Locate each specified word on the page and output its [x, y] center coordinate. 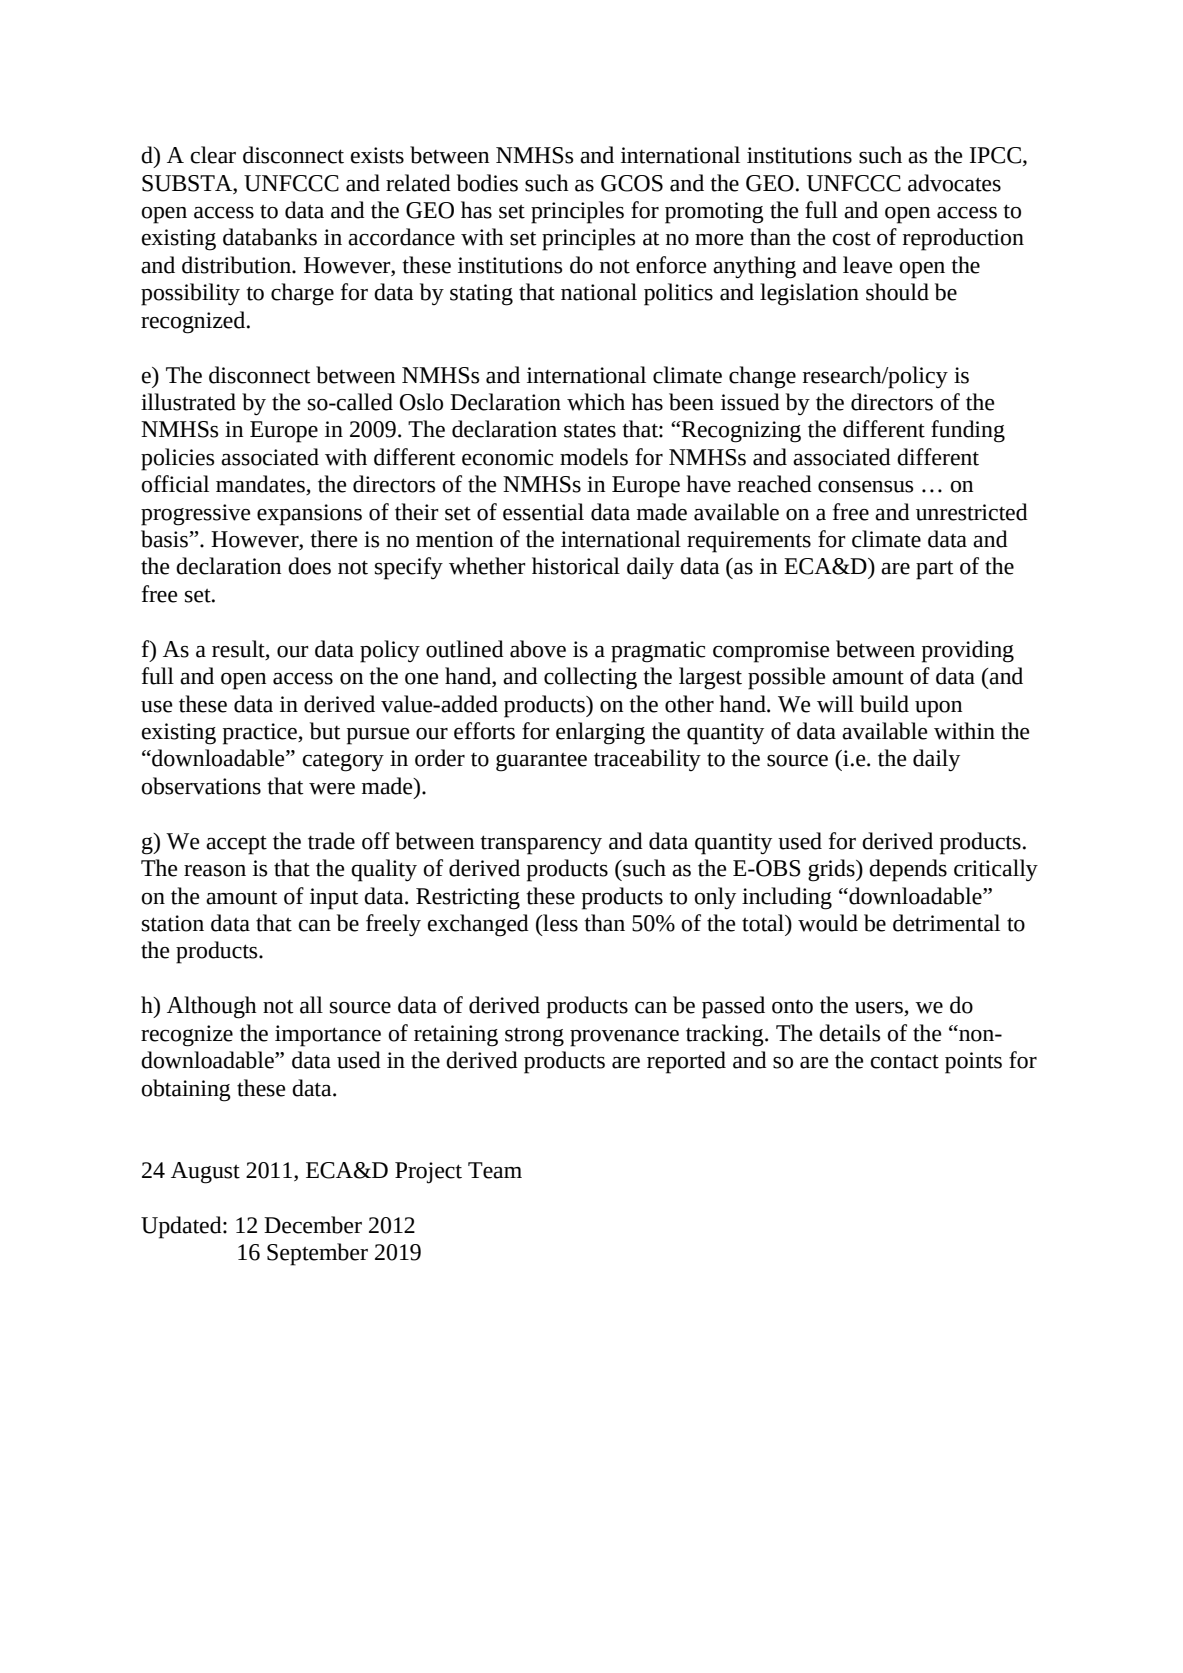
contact [904, 1061]
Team [495, 1170]
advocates [954, 183]
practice [261, 734]
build [884, 704]
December [313, 1225]
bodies [487, 183]
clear [213, 155]
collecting [590, 678]
